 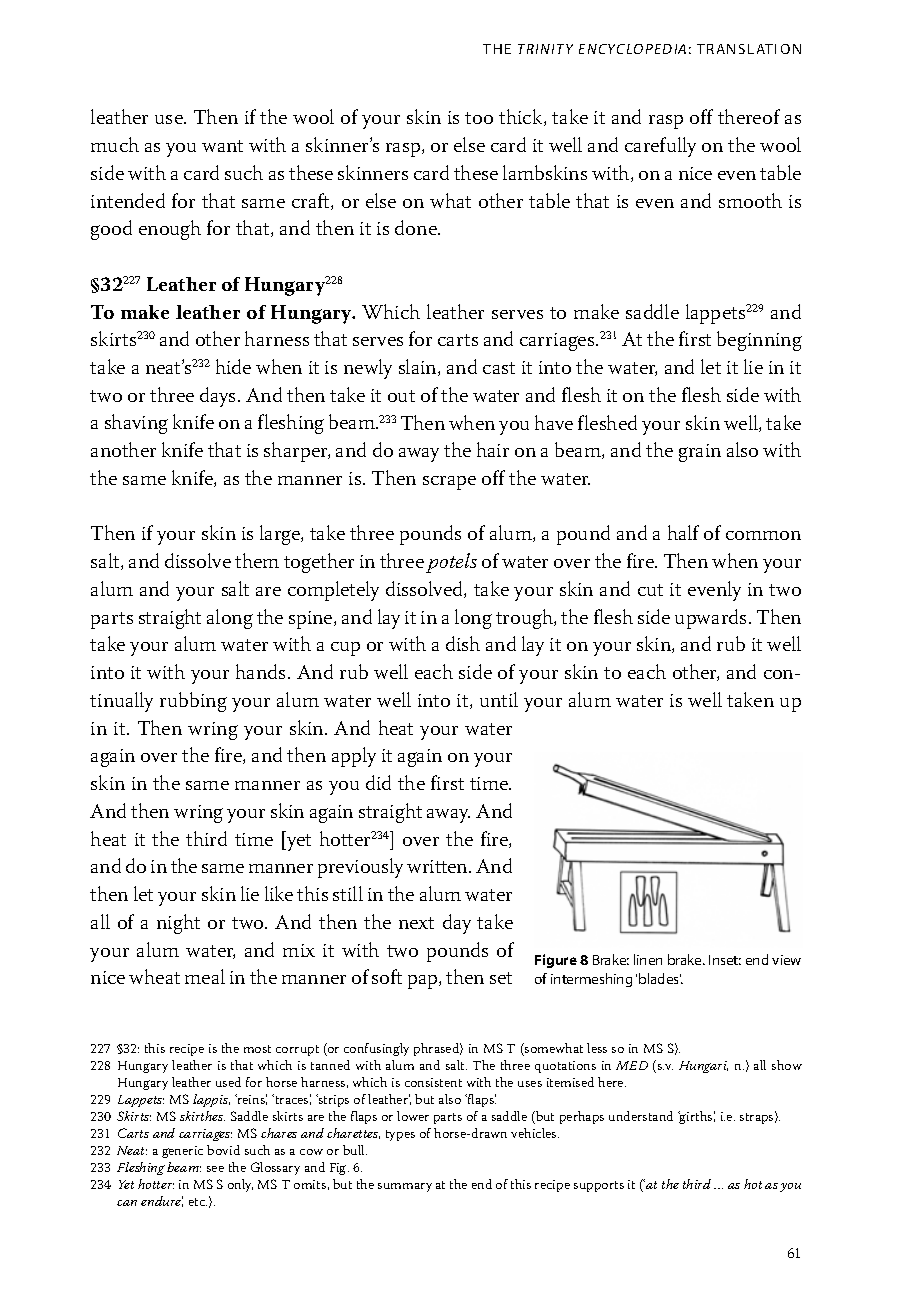 I want to click on hands, so click(x=260, y=671).
